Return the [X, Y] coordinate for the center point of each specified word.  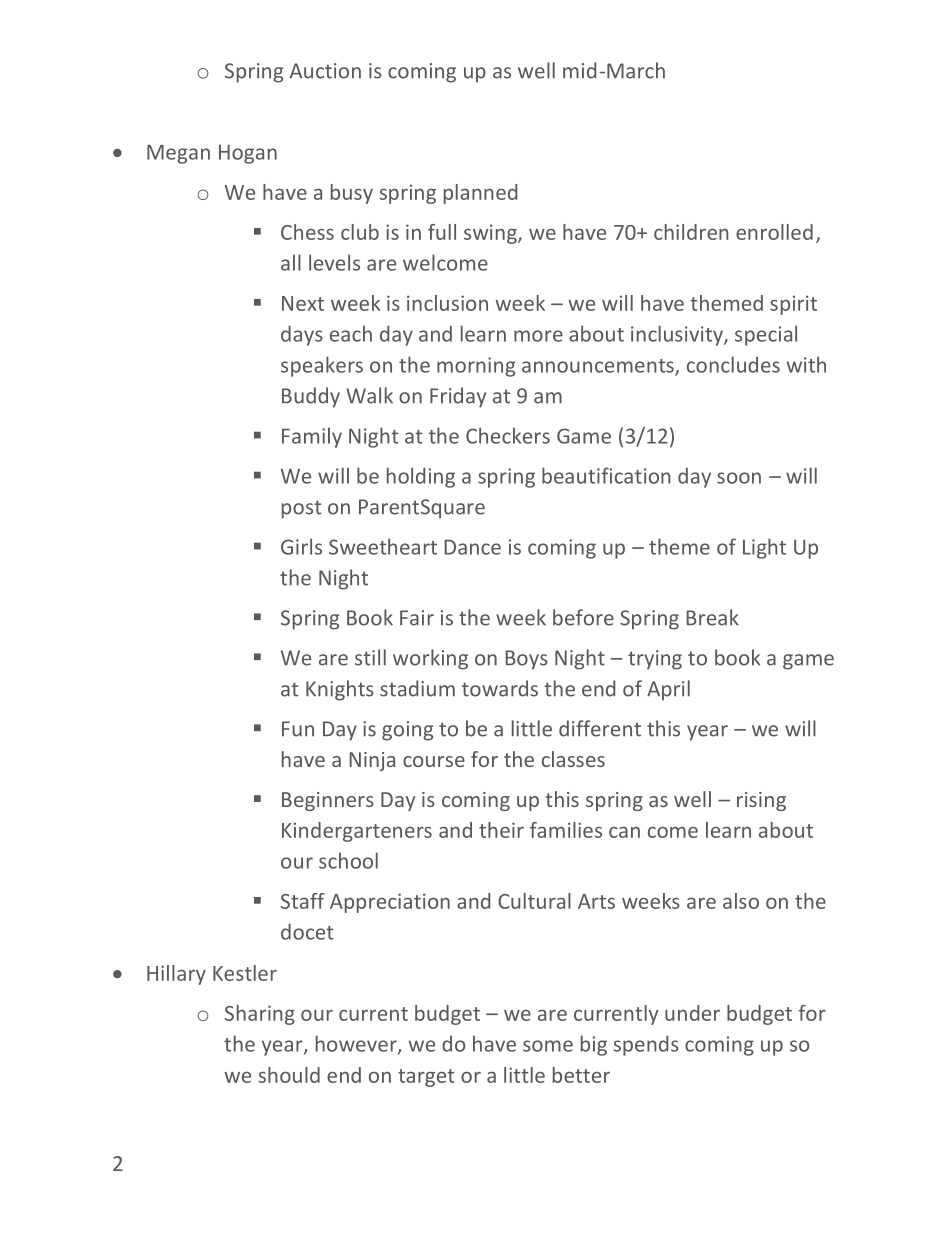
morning [476, 367]
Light [764, 548]
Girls [301, 546]
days [302, 335]
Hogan [248, 154]
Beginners [328, 801]
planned [480, 194]
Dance [472, 547]
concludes [733, 364]
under [692, 1013]
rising [761, 801]
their [501, 830]
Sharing [260, 1015]
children [691, 232]
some [548, 1046]
